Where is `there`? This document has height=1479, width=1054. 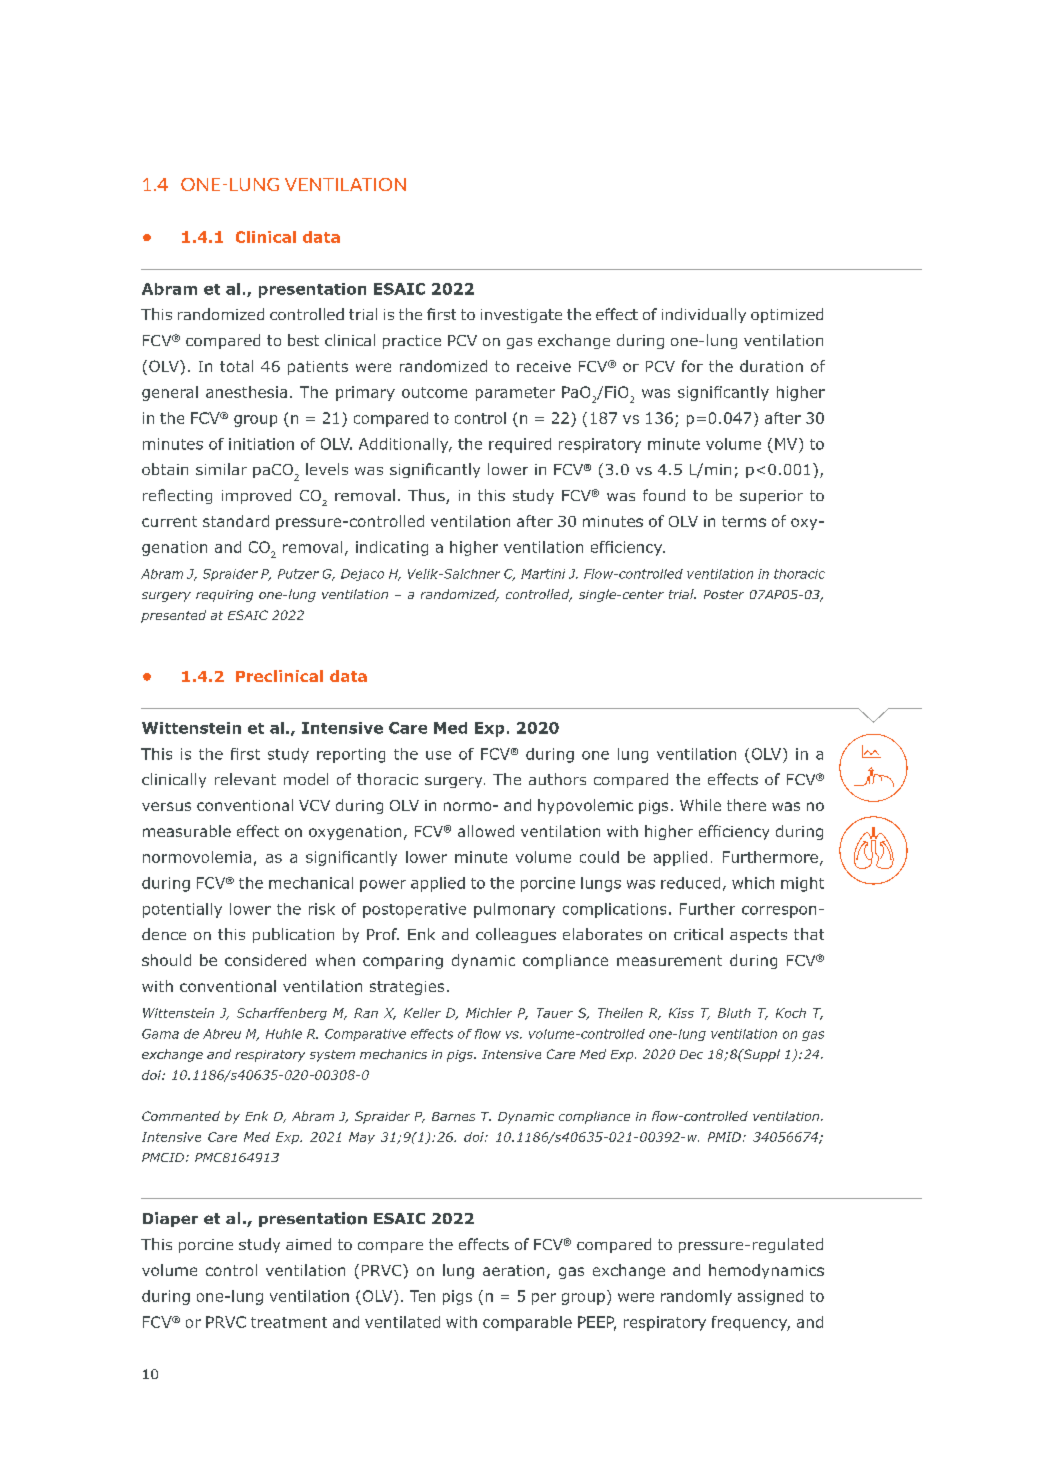 there is located at coordinates (746, 805).
